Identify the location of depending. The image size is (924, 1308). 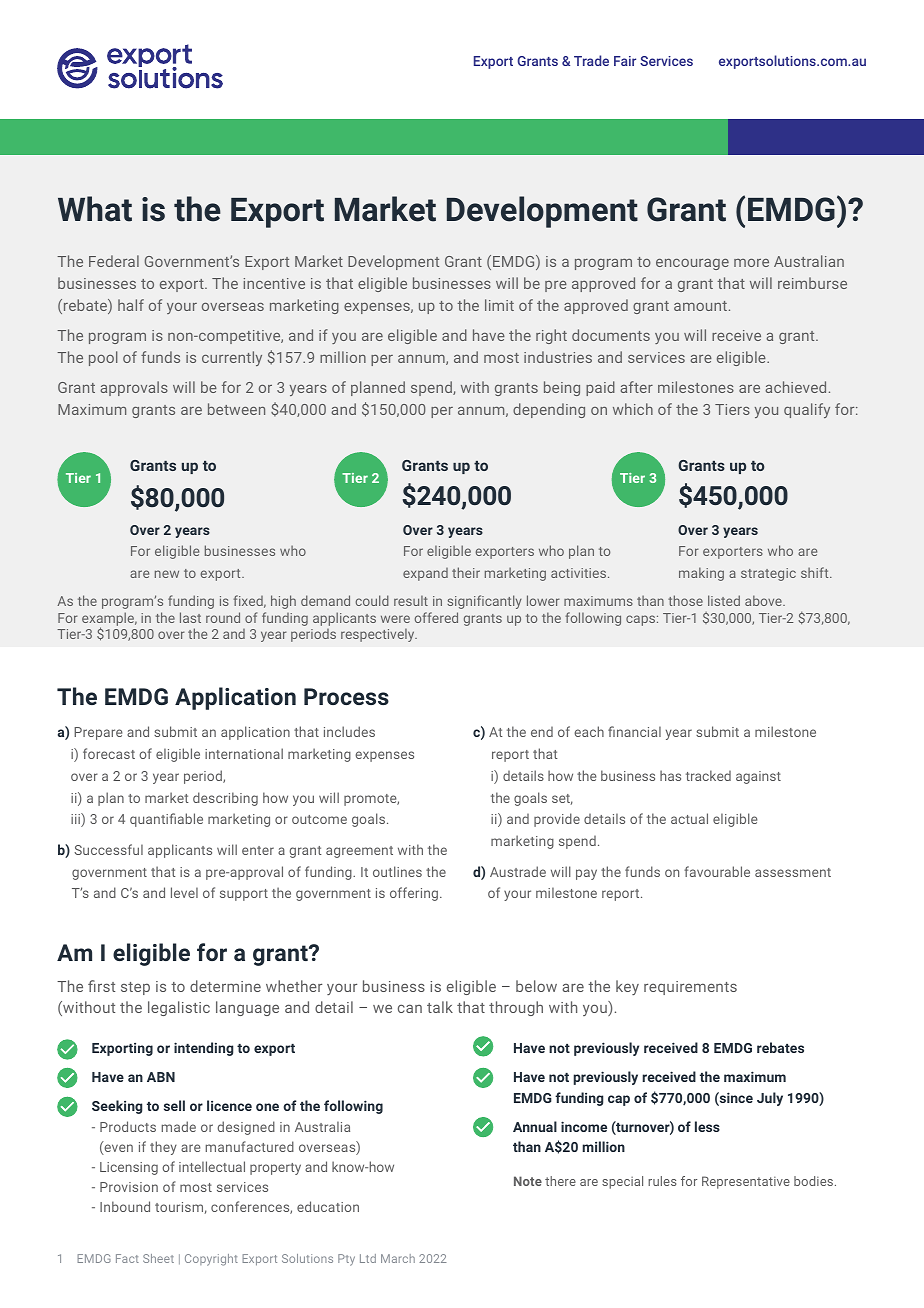
(549, 410).
